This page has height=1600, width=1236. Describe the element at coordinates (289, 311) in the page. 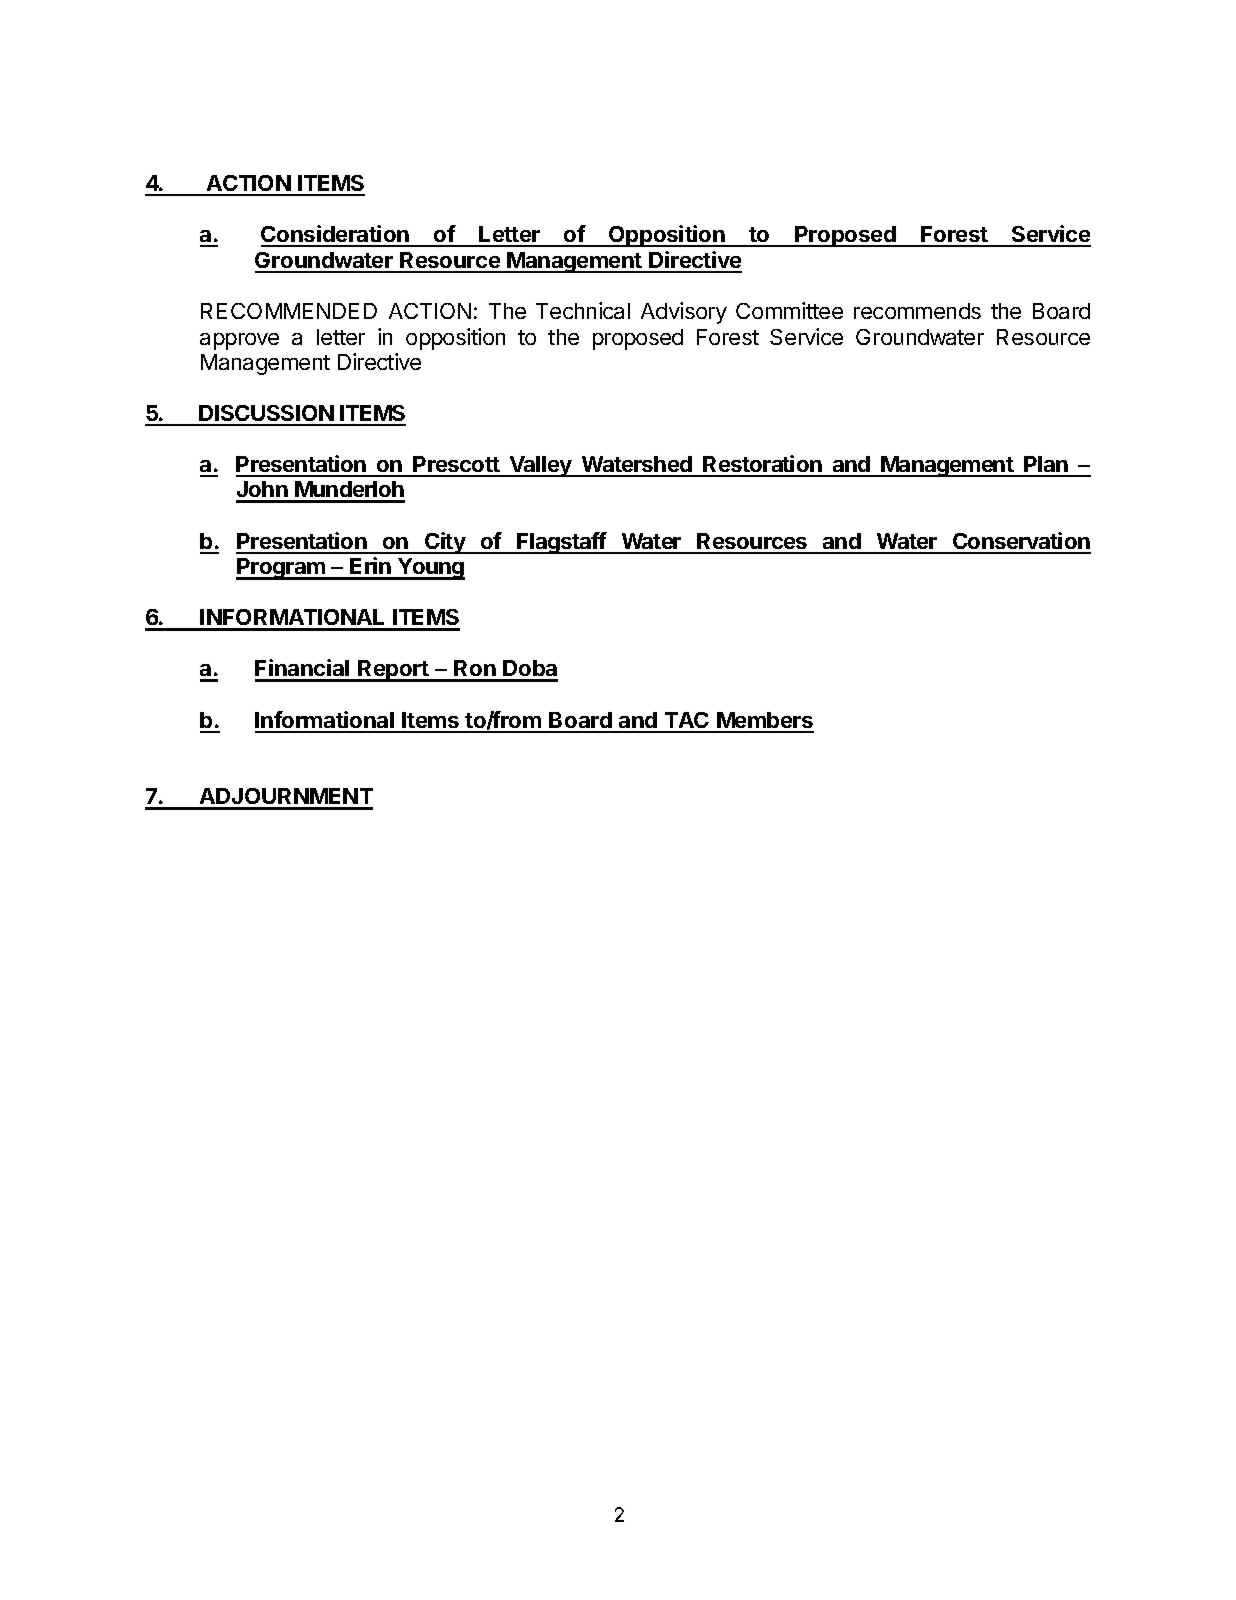

I see `RECOMMENDED` at that location.
